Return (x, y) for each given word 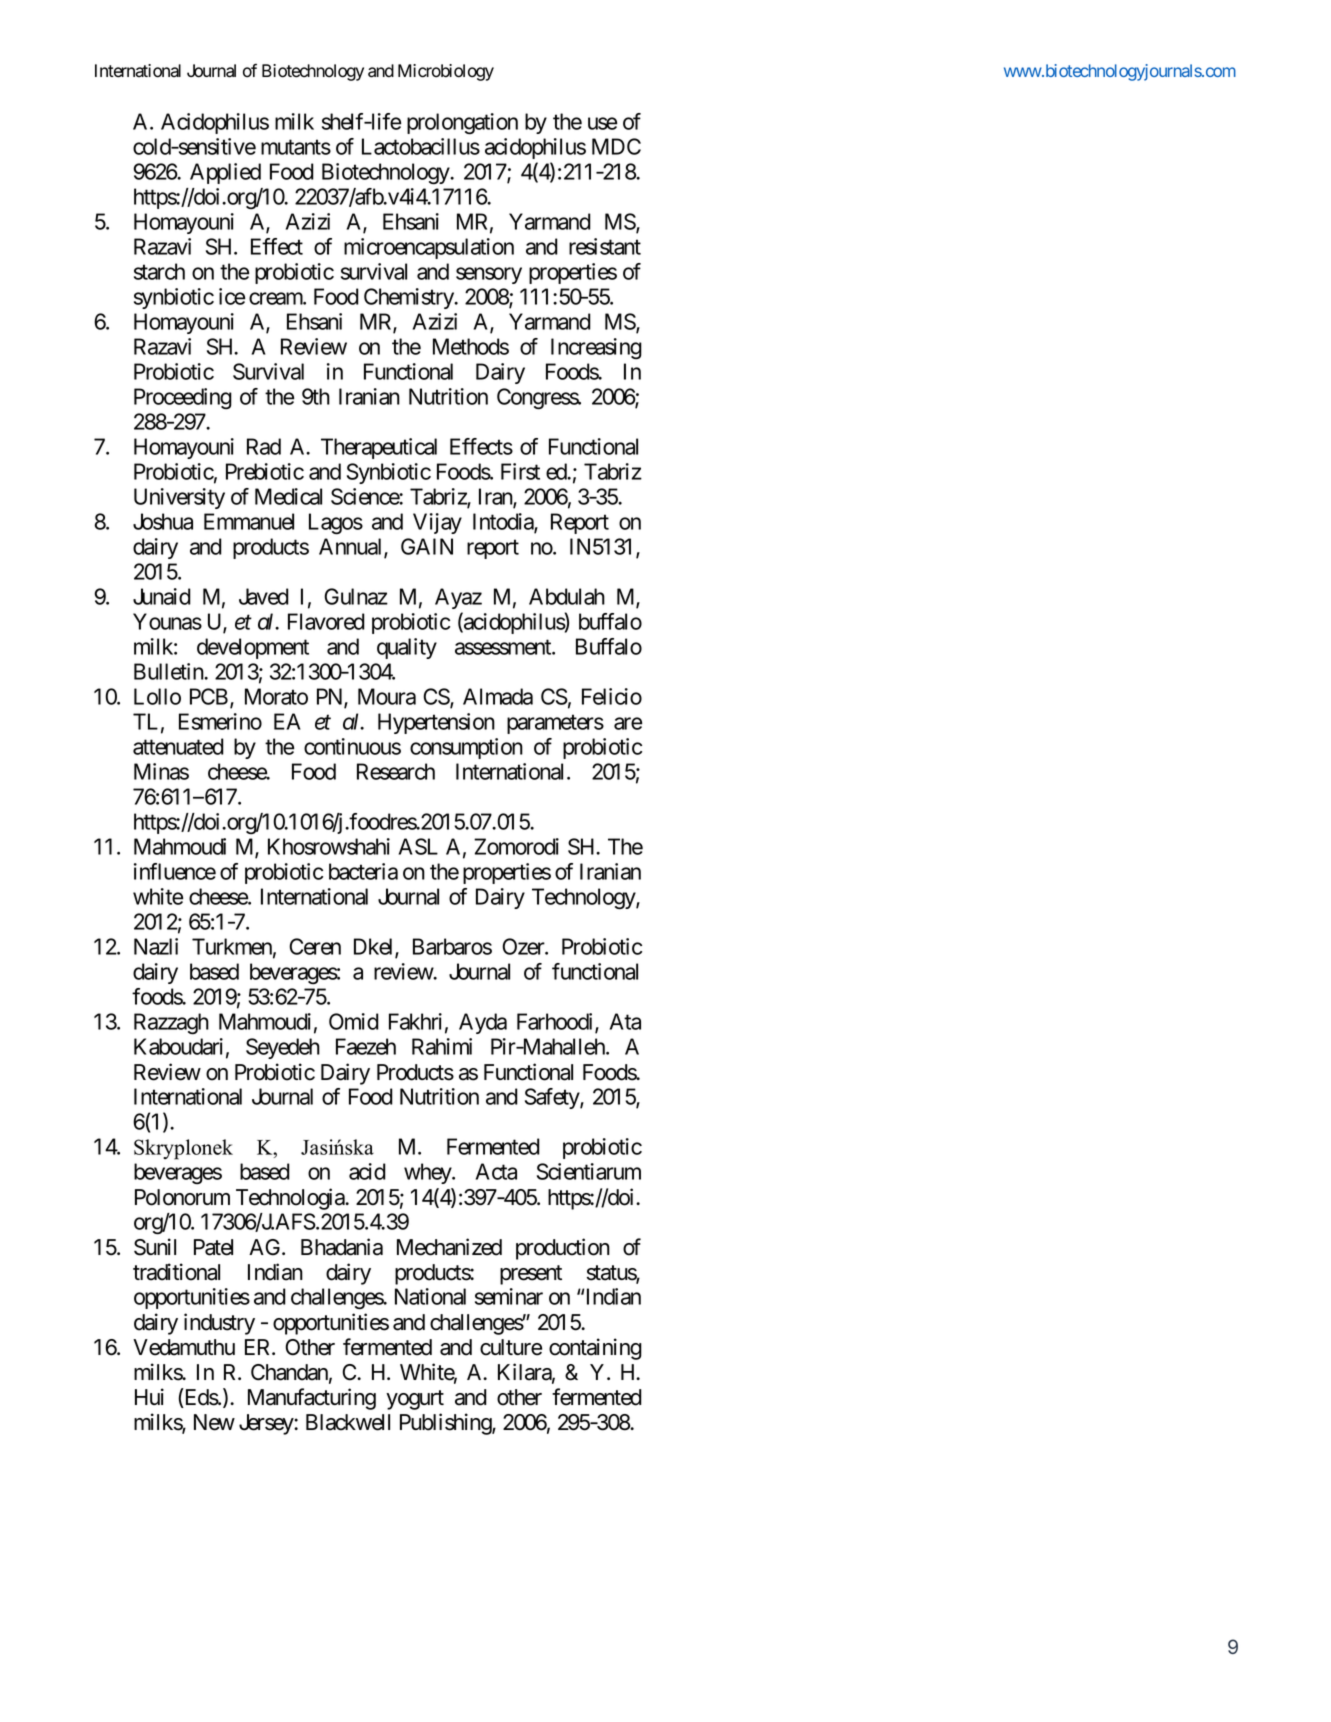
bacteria (363, 871)
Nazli (156, 946)
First (520, 471)
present (531, 1275)
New (214, 1422)
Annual (352, 547)
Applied (225, 173)
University (179, 498)
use (602, 123)
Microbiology (446, 72)
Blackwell (348, 1422)
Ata (625, 1021)
